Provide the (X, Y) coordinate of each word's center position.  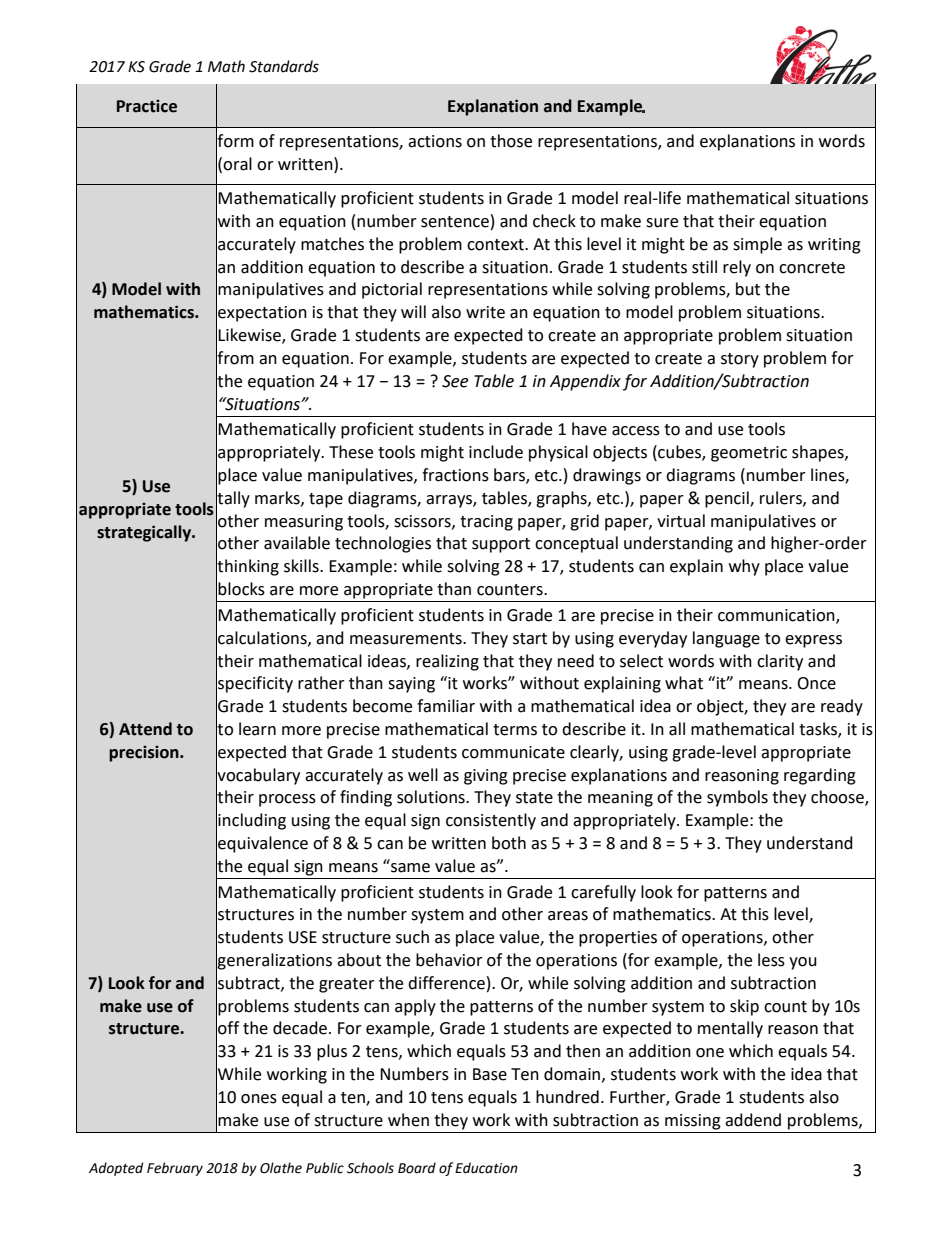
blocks (241, 589)
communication (777, 616)
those (511, 141)
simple (757, 245)
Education (486, 1168)
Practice (147, 106)
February (175, 1169)
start (530, 639)
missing (693, 1122)
